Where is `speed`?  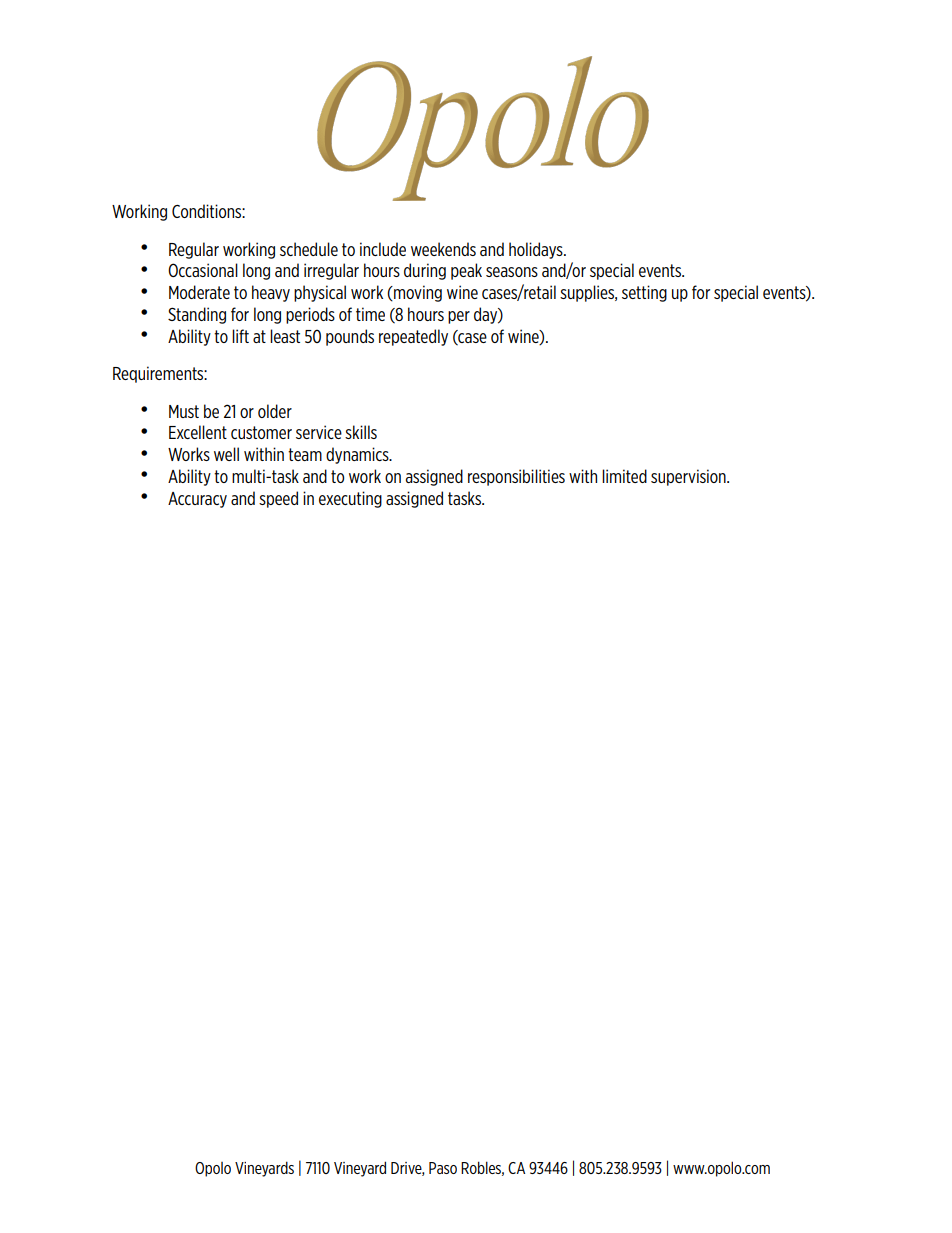
speed is located at coordinates (278, 499).
